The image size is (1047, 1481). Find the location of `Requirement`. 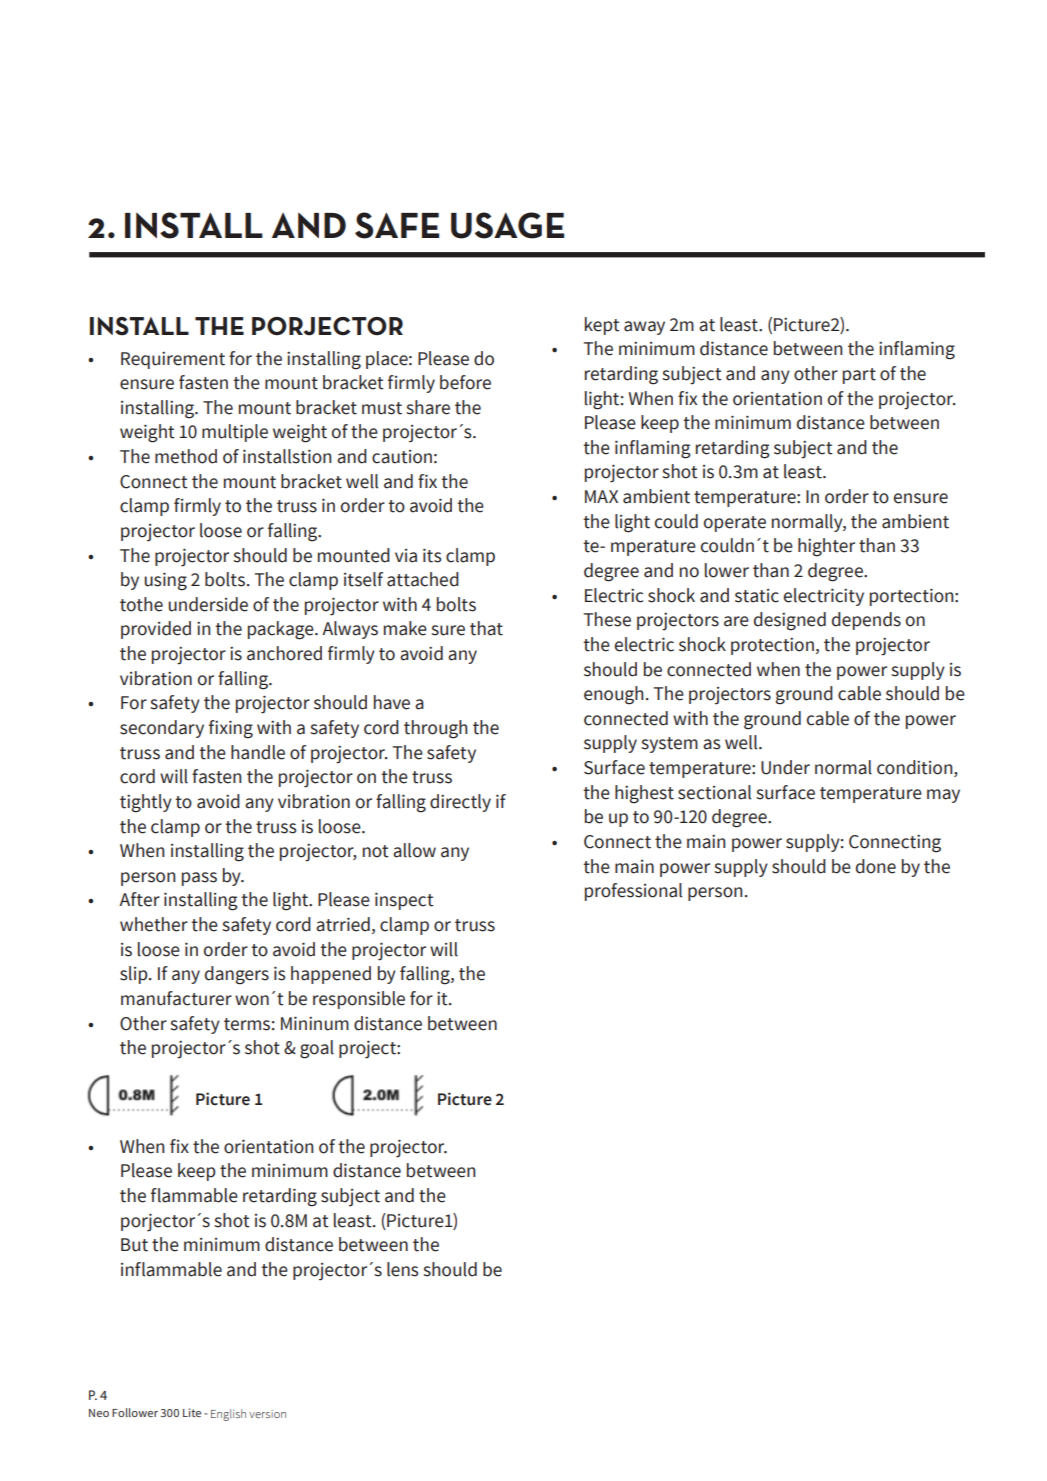

Requirement is located at coordinates (173, 360).
